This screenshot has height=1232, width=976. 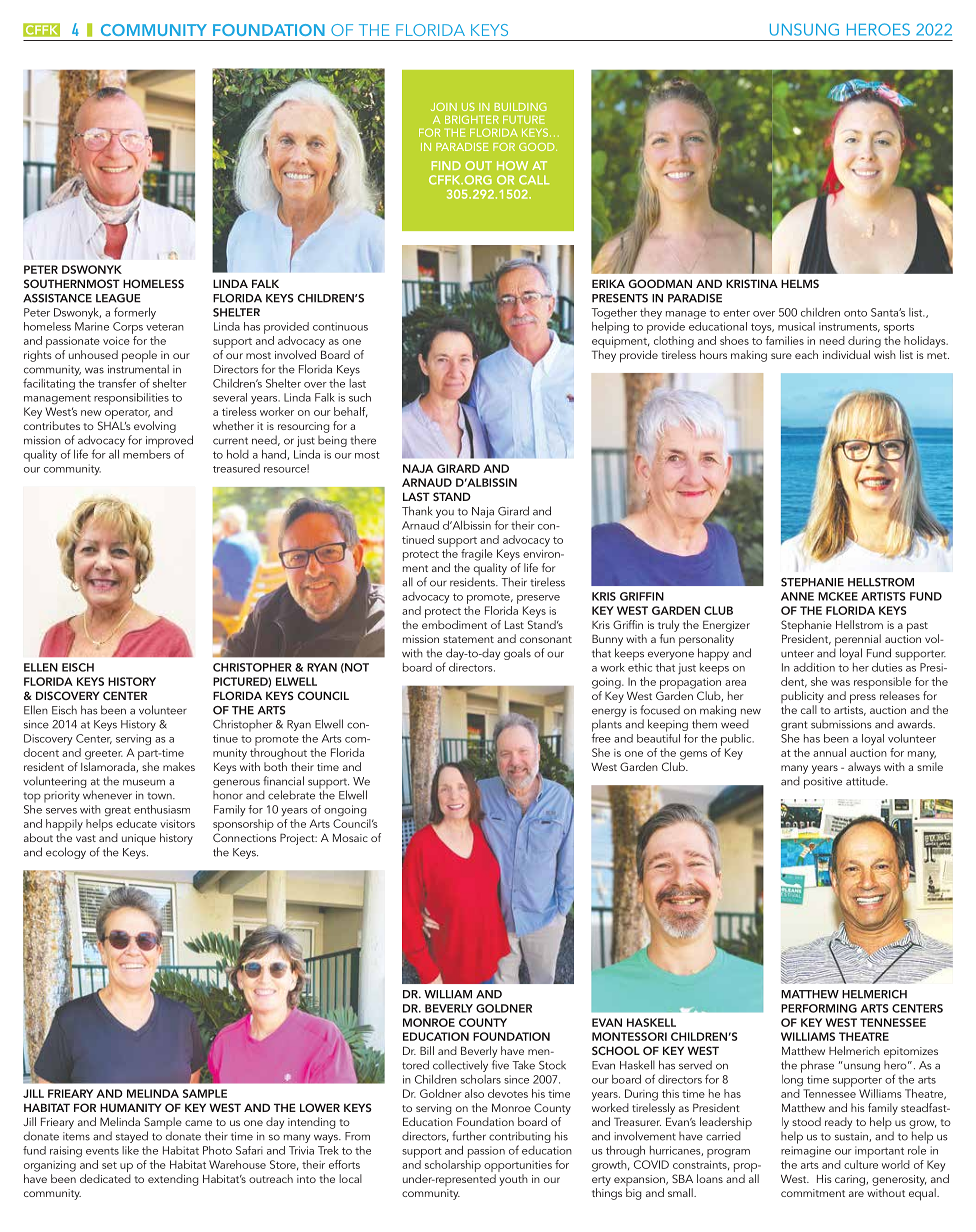 What do you see at coordinates (800, 283) in the screenshot?
I see `HELMS` at bounding box center [800, 283].
